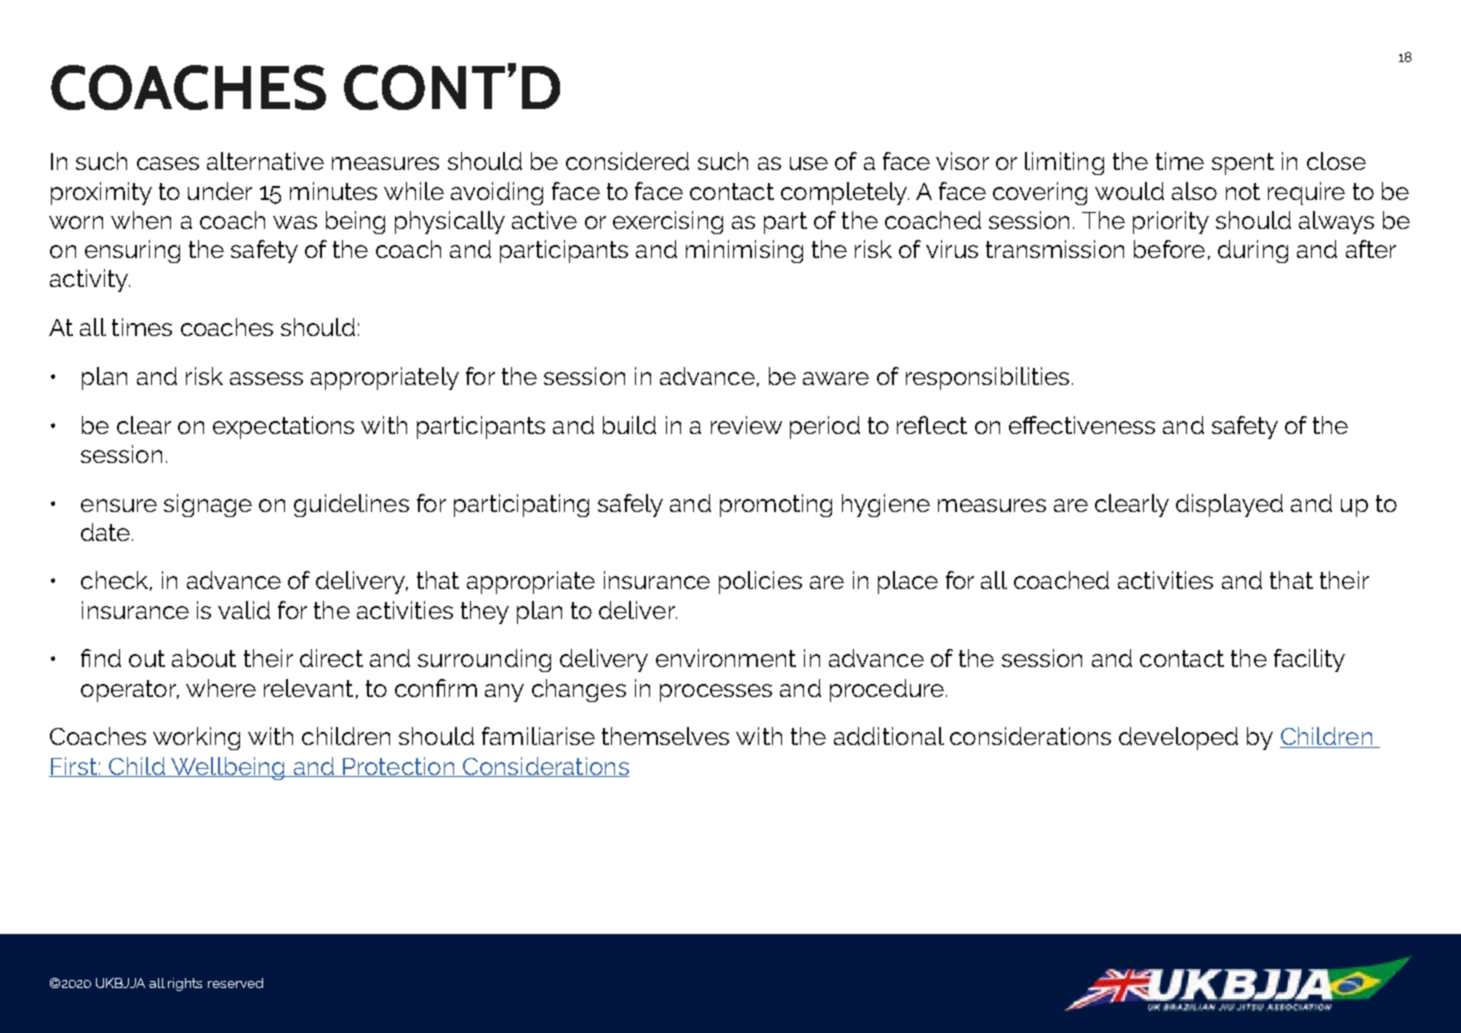 The width and height of the screenshot is (1461, 1033). I want to click on also, so click(1194, 191).
